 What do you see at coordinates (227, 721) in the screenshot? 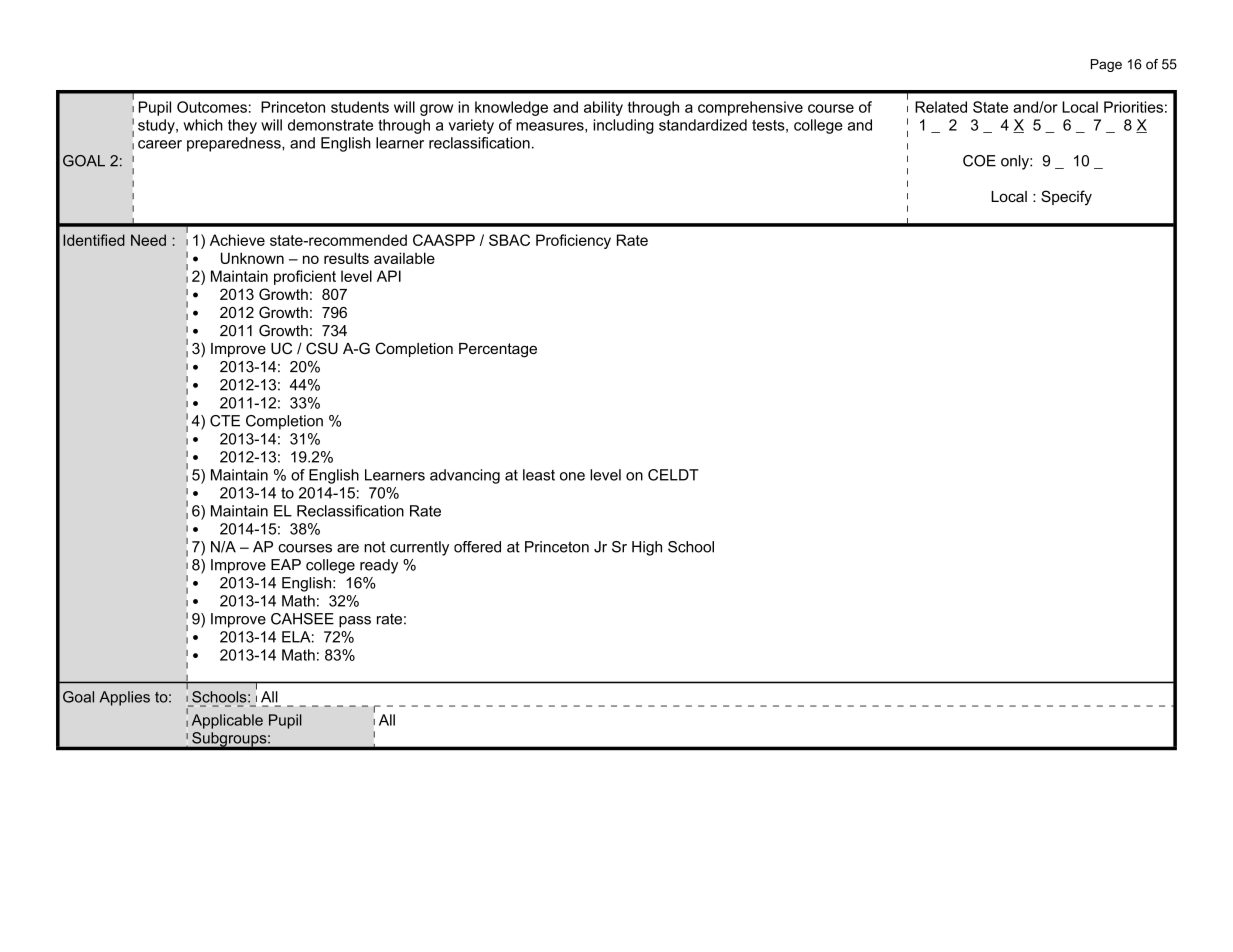
I see `Applicable` at bounding box center [227, 721].
